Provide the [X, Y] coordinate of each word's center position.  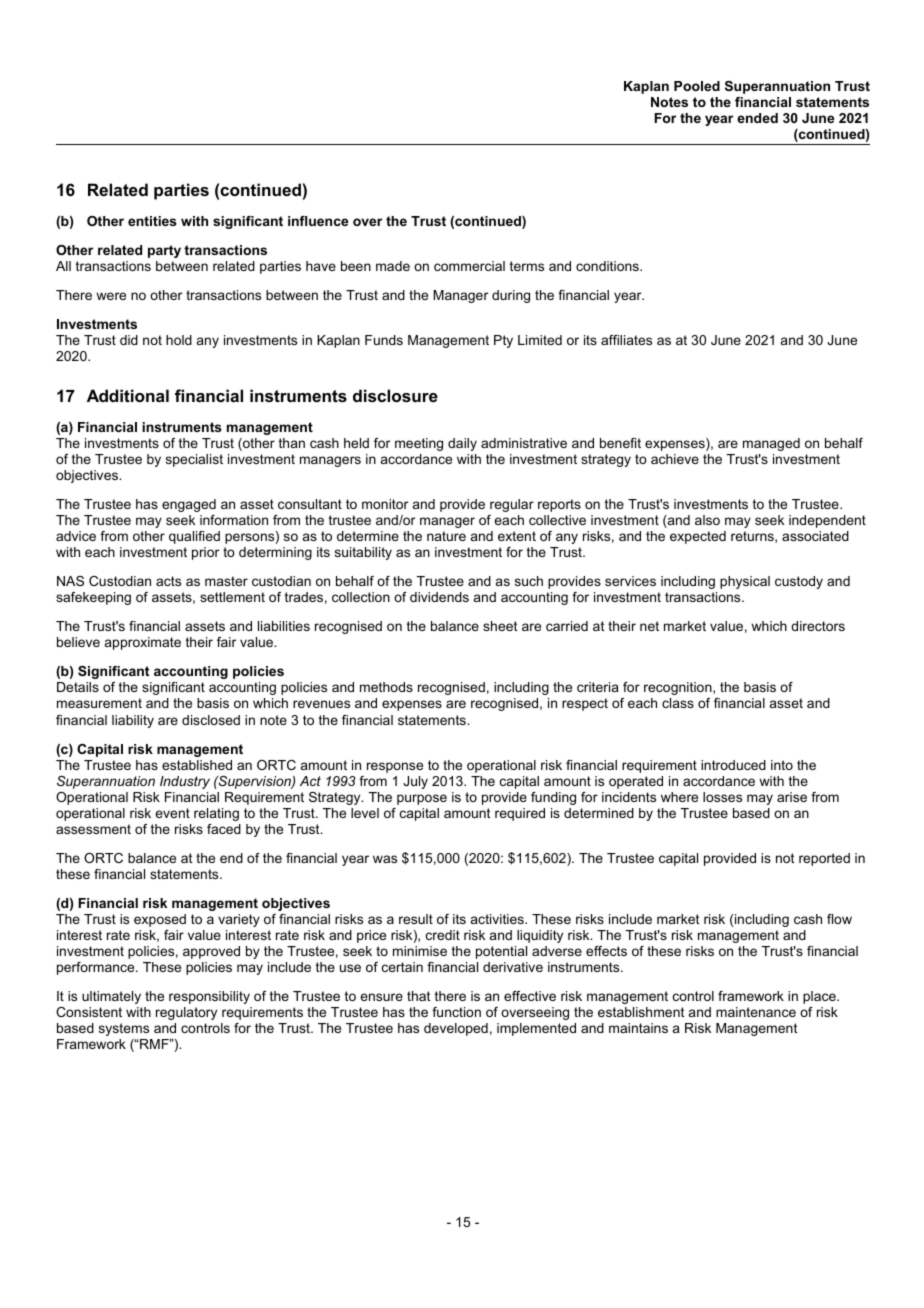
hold [179, 340]
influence [318, 221]
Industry [185, 782]
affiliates [626, 340]
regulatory [186, 1013]
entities [152, 221]
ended [757, 118]
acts [168, 581]
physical [745, 582]
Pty [503, 341]
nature [446, 536]
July [415, 782]
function [456, 1012]
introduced [733, 765]
